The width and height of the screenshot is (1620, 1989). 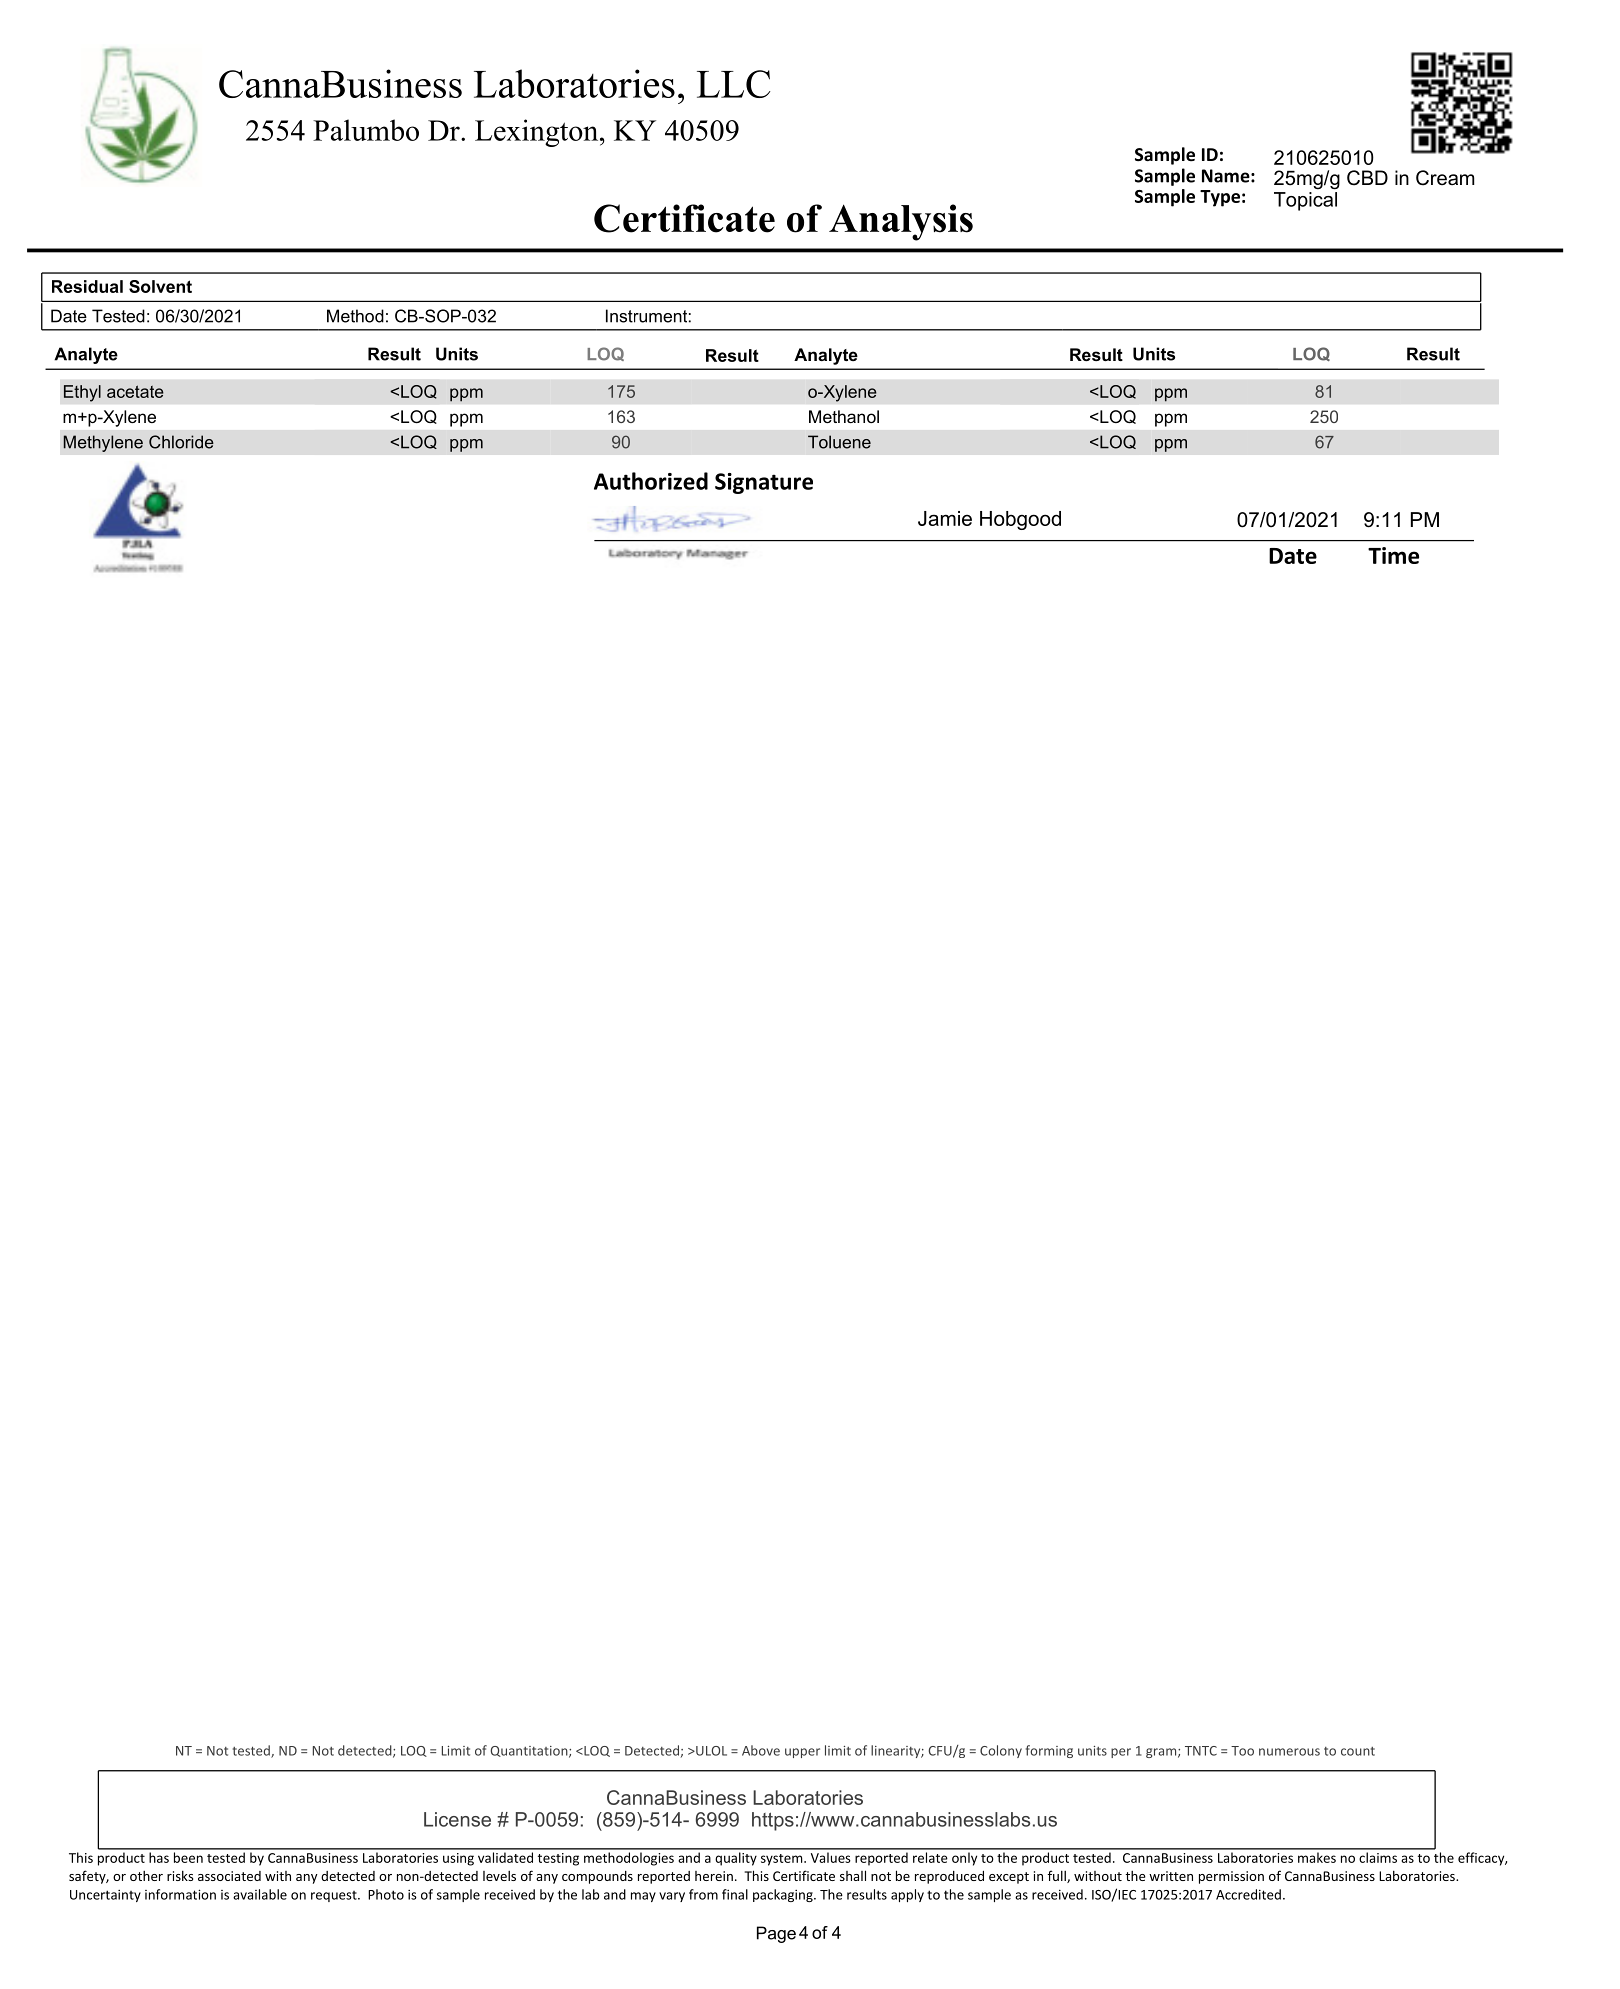 I want to click on Jamie, so click(x=945, y=518).
